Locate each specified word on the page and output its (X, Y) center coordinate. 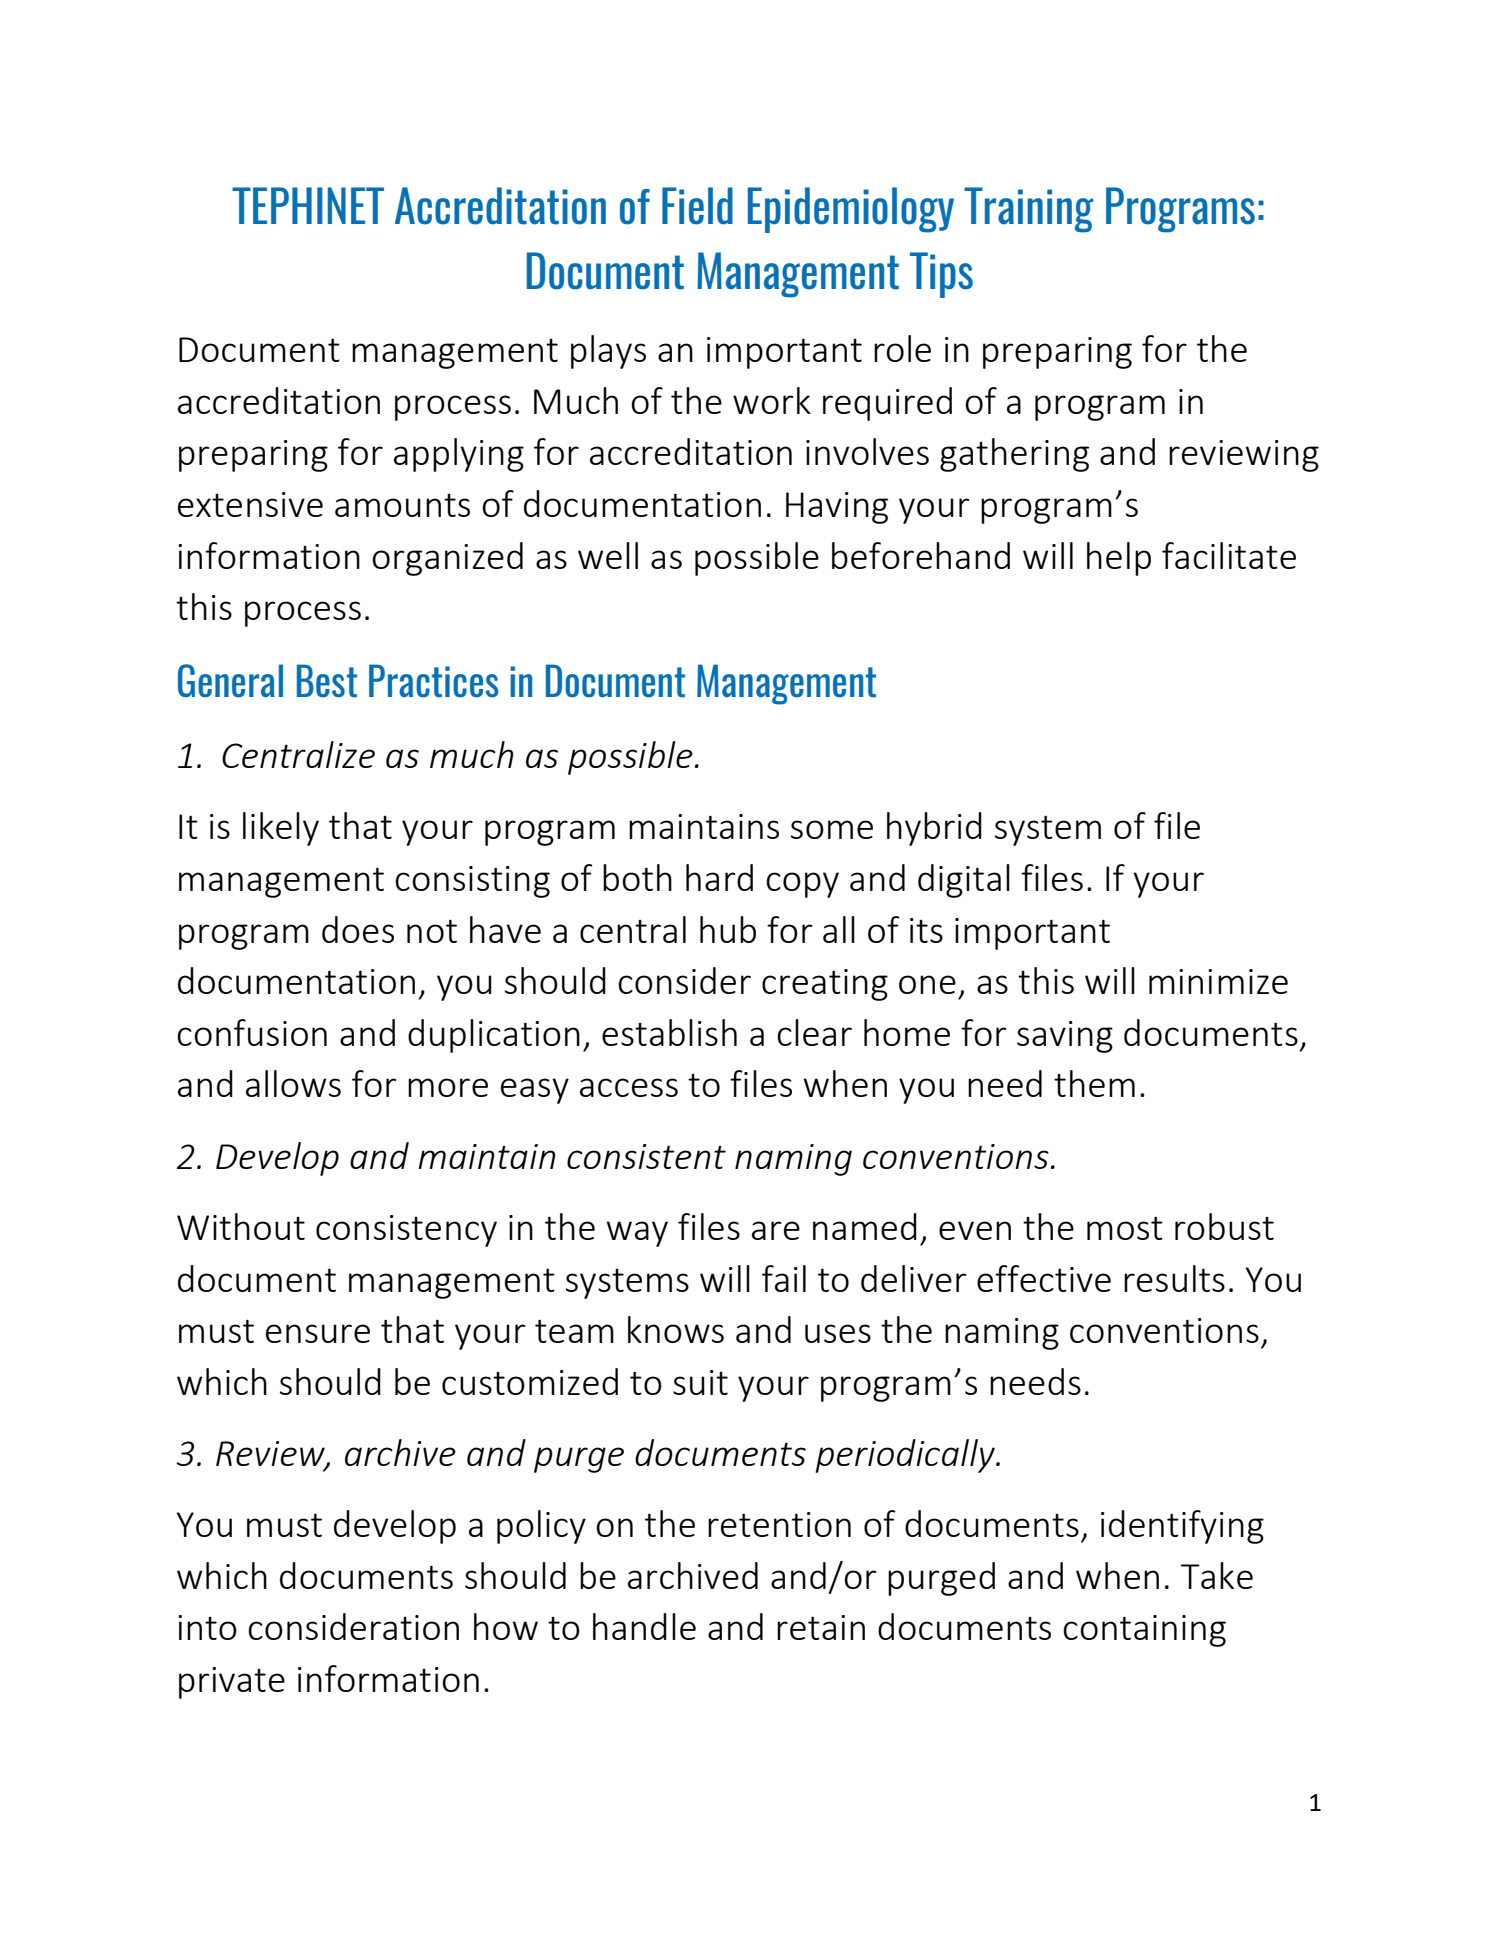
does (358, 929)
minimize (1218, 981)
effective (1044, 1278)
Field (697, 206)
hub (728, 929)
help (1119, 559)
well (608, 555)
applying (459, 455)
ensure (318, 1333)
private (232, 1683)
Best (327, 681)
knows (676, 1329)
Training (1029, 210)
